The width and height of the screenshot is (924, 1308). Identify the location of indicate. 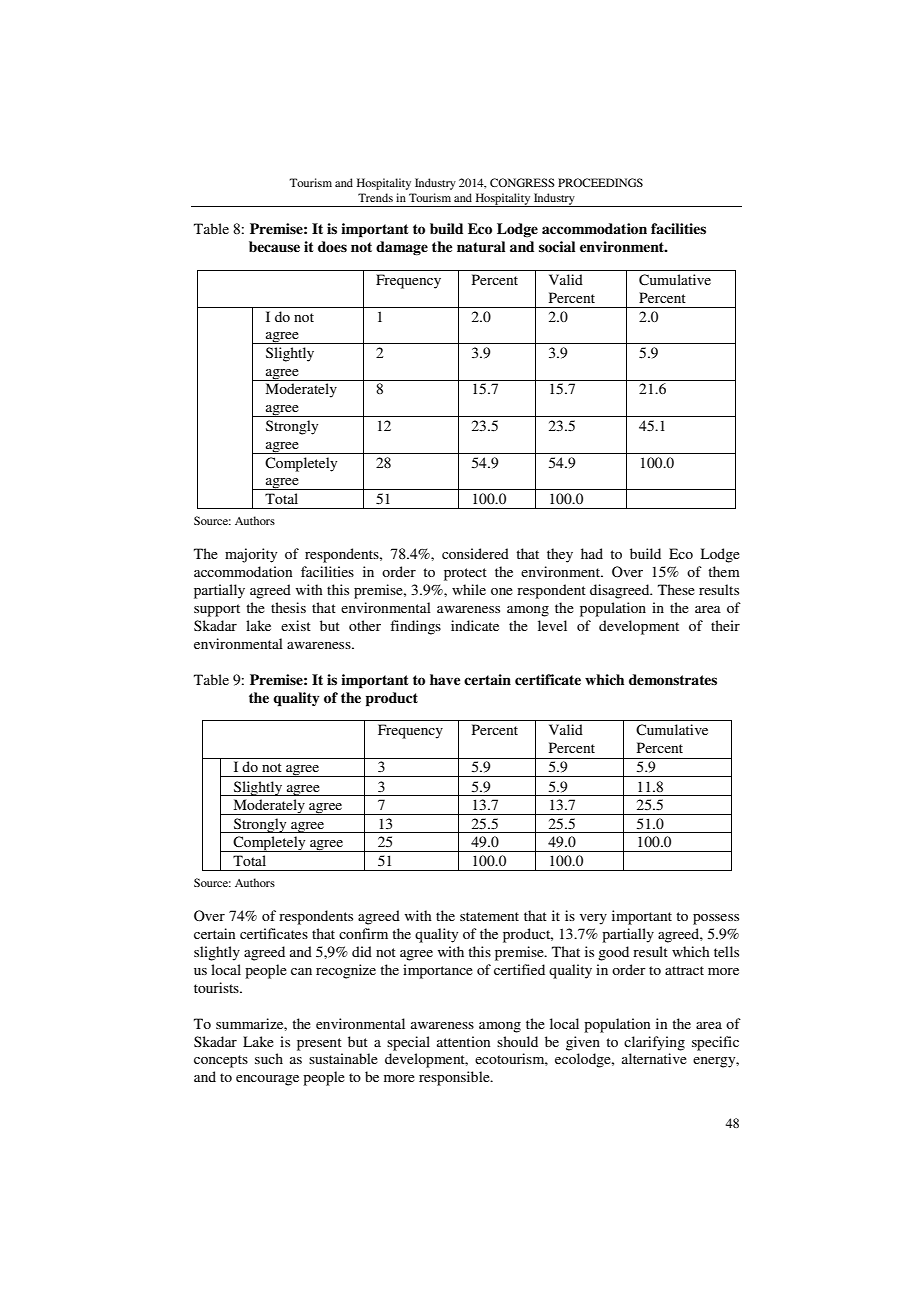
(475, 625).
